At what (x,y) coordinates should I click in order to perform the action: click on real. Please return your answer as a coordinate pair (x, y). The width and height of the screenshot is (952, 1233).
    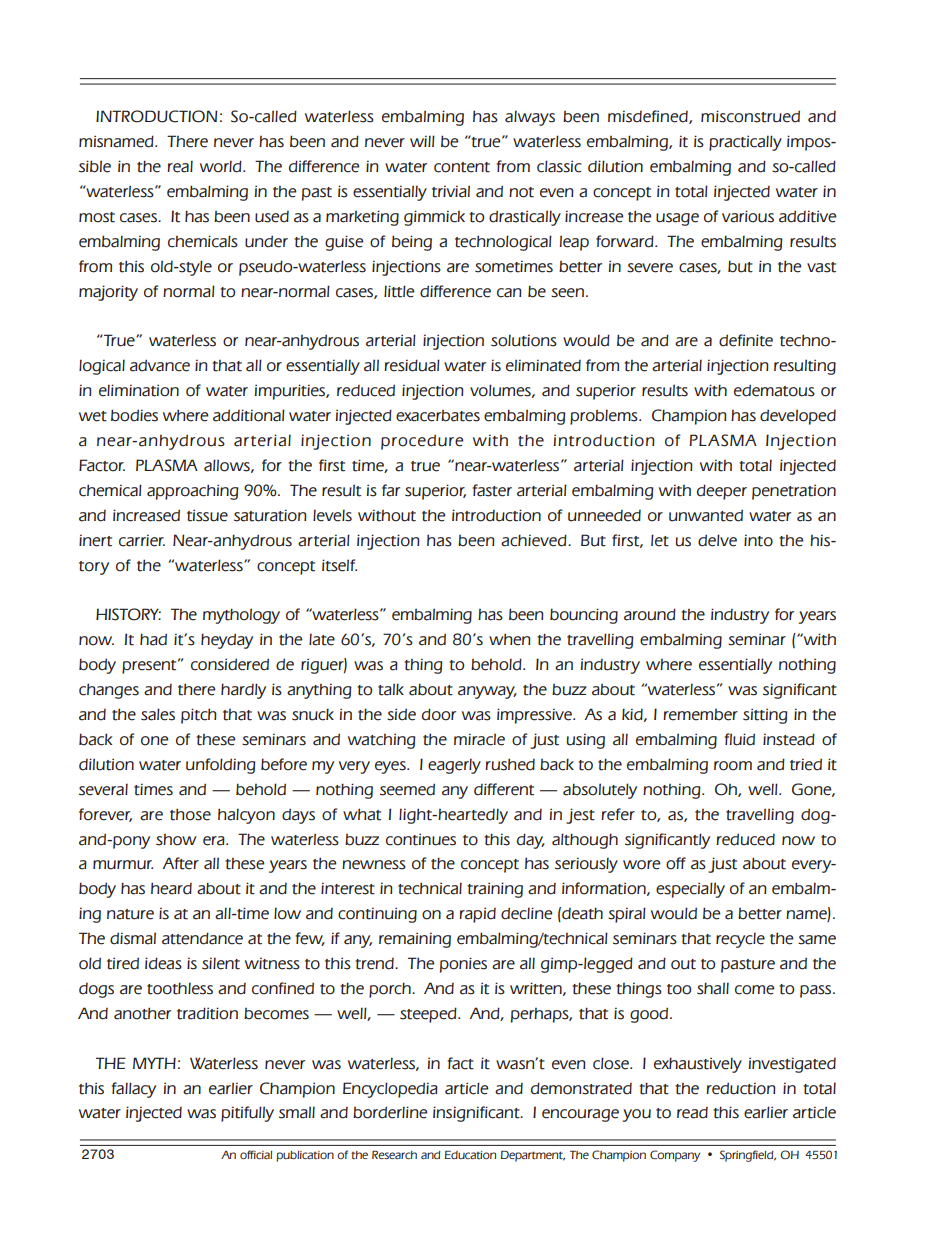
    Looking at the image, I should click on (180, 166).
